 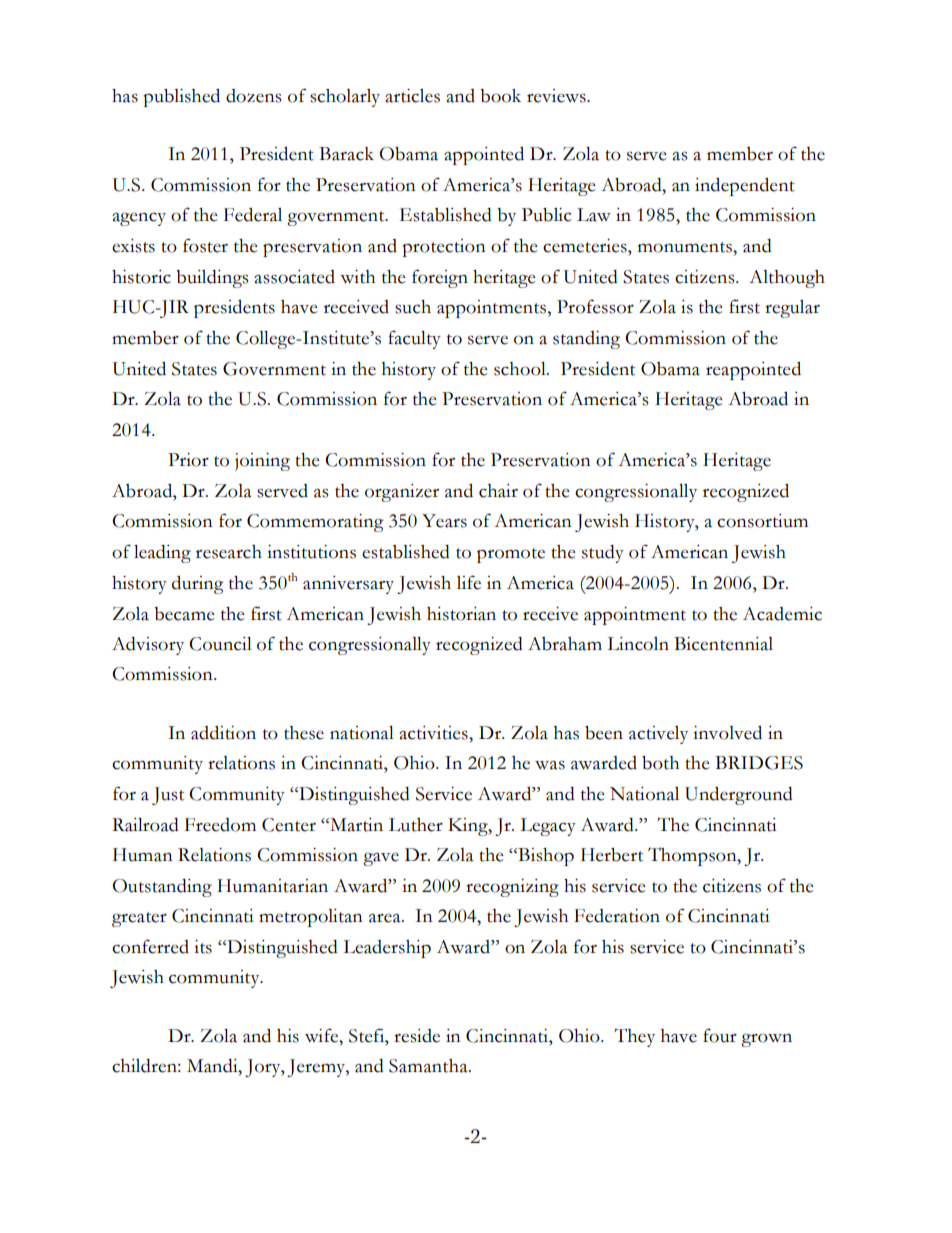 What do you see at coordinates (198, 585) in the screenshot?
I see `during` at bounding box center [198, 585].
